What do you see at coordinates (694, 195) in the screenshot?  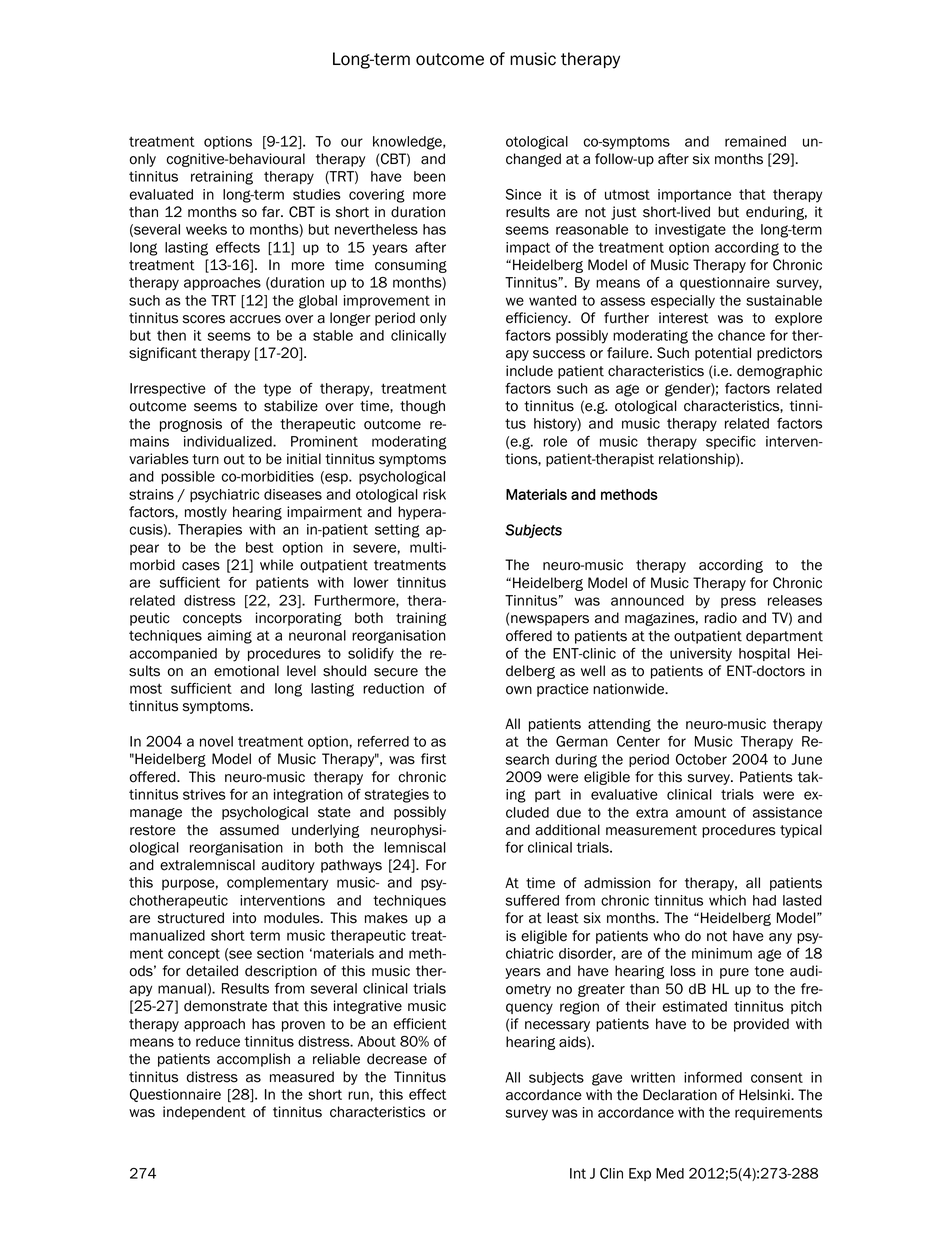 I see `importance` at bounding box center [694, 195].
